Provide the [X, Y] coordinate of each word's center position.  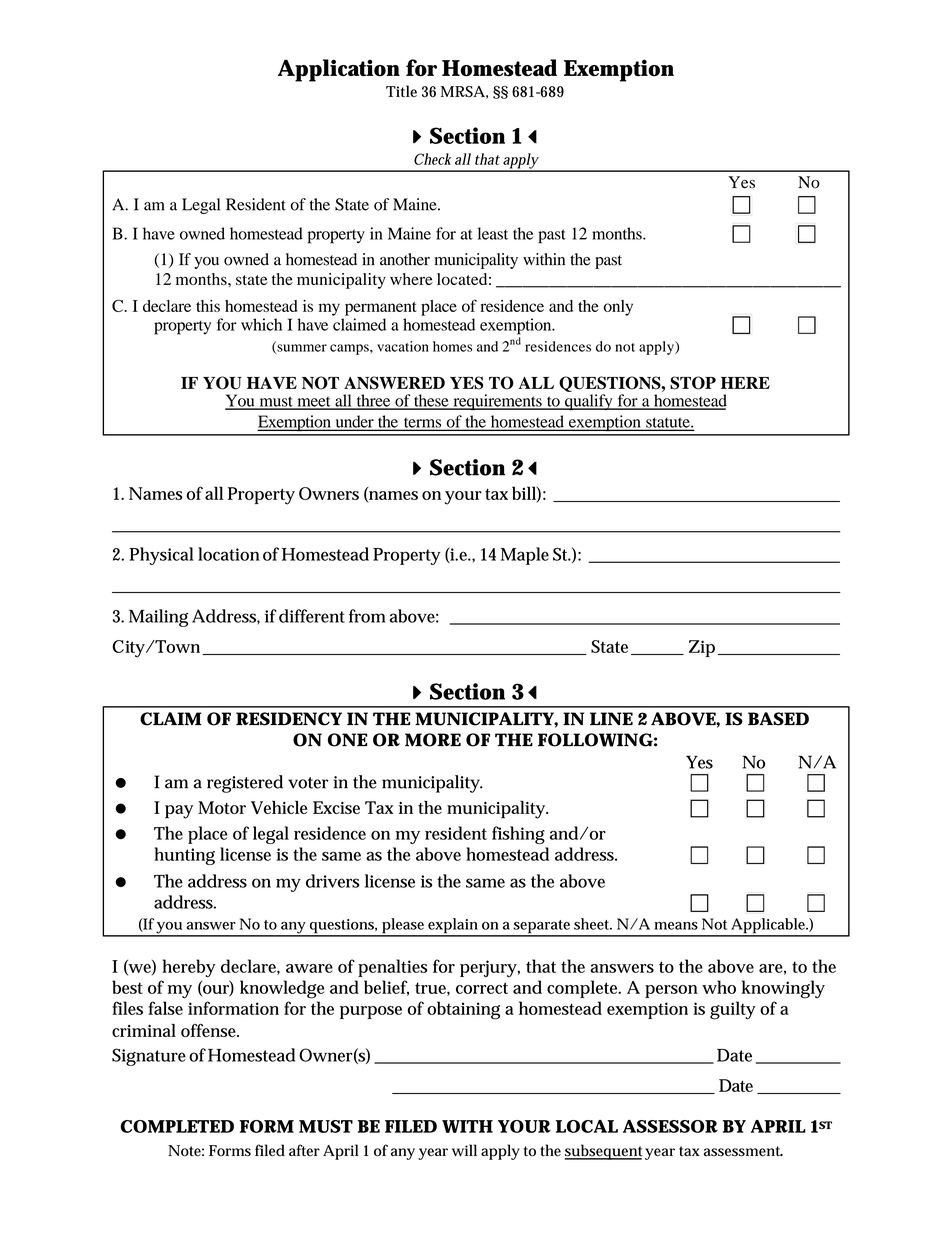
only [618, 308]
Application [339, 70]
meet [314, 402]
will [464, 1150]
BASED [778, 719]
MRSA [463, 91]
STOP [693, 383]
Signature [149, 1057]
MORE [433, 740]
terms [422, 423]
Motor [222, 807]
